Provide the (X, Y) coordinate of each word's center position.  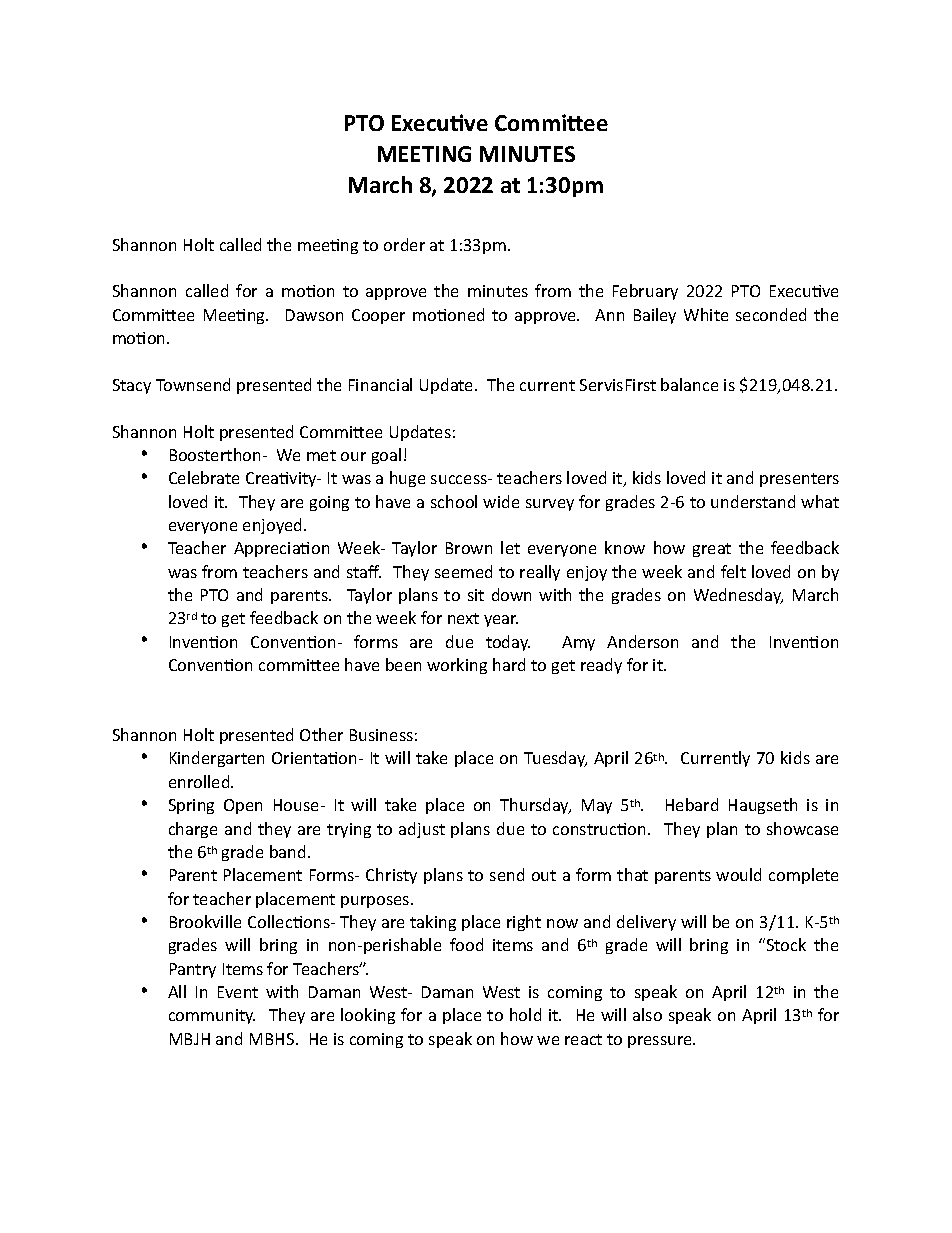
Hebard (692, 804)
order (404, 244)
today (508, 643)
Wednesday (738, 596)
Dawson (314, 315)
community (212, 1016)
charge (193, 830)
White (706, 314)
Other (321, 734)
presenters (799, 480)
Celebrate (204, 477)
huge (407, 479)
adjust (422, 830)
